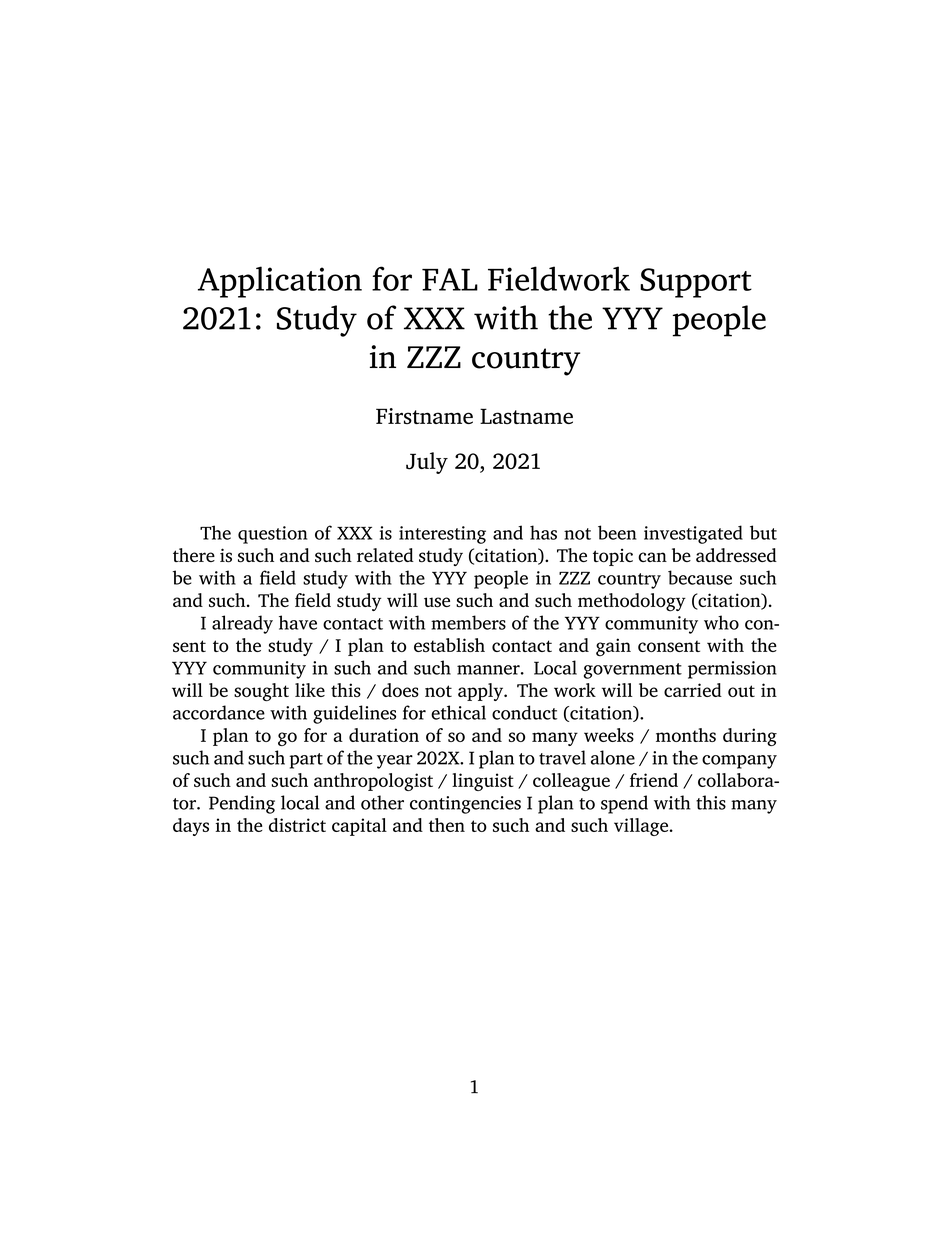  I want to click on contingencies, so click(465, 805).
